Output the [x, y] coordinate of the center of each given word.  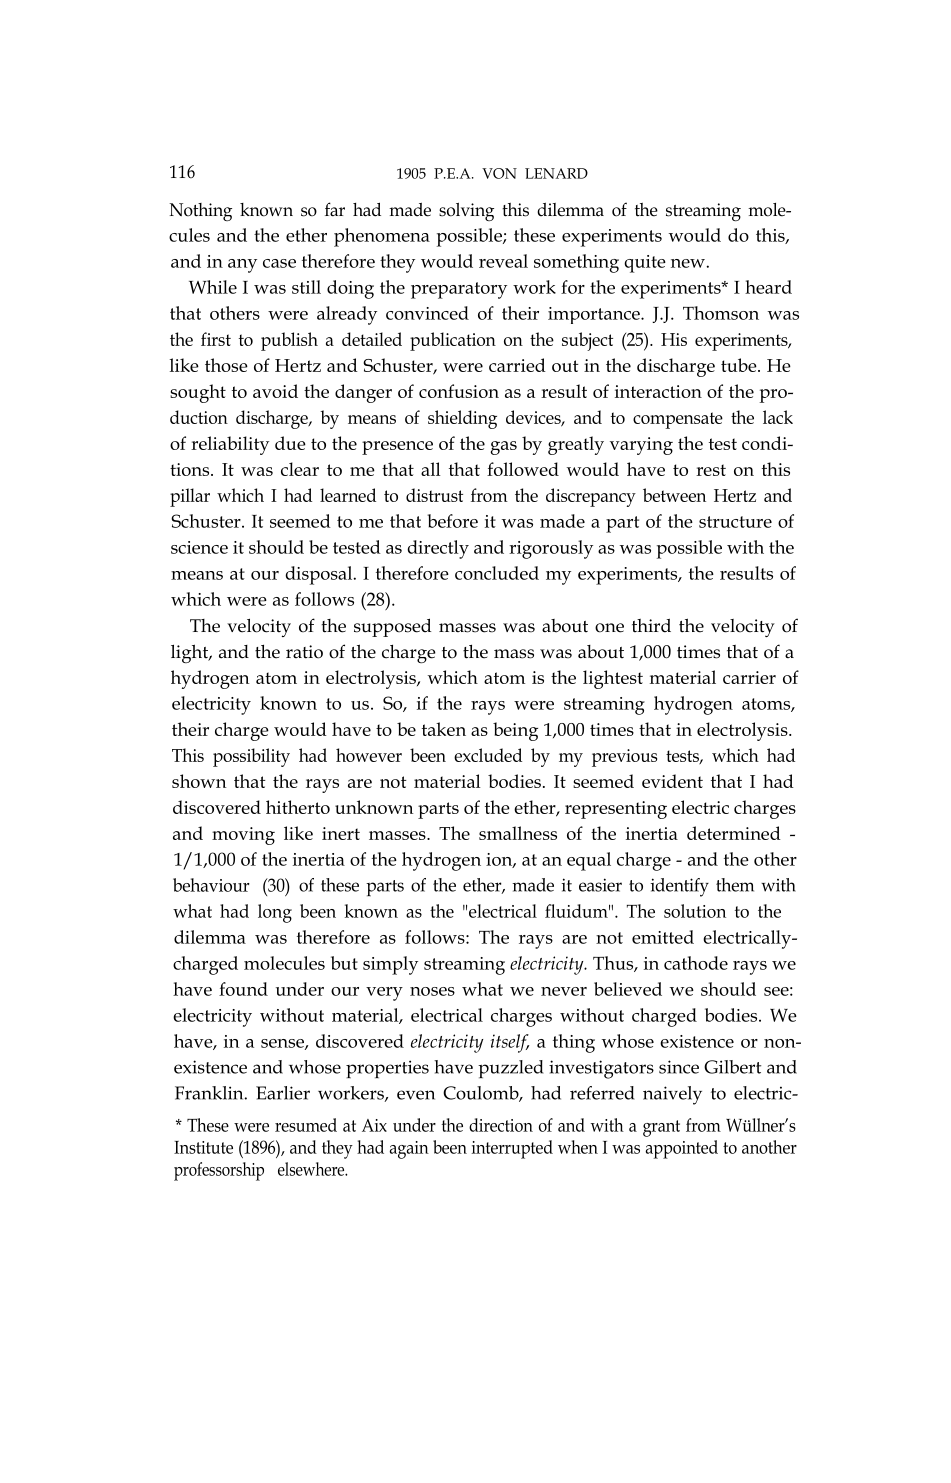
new [689, 263]
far [335, 209]
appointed [682, 1149]
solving [466, 212]
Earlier [283, 1093]
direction [501, 1125]
